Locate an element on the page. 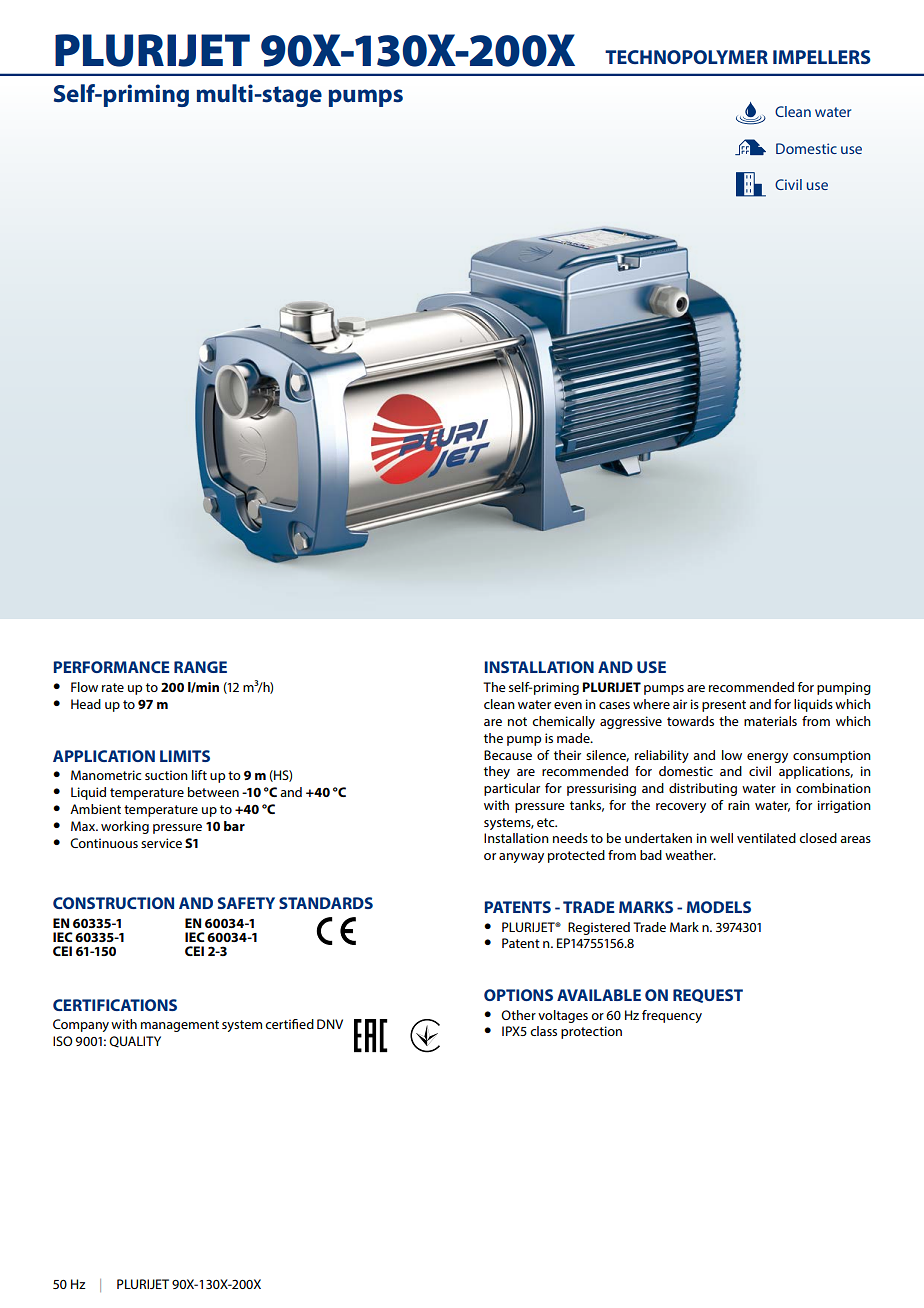 The width and height of the page is (924, 1308). Other is located at coordinates (518, 1015).
